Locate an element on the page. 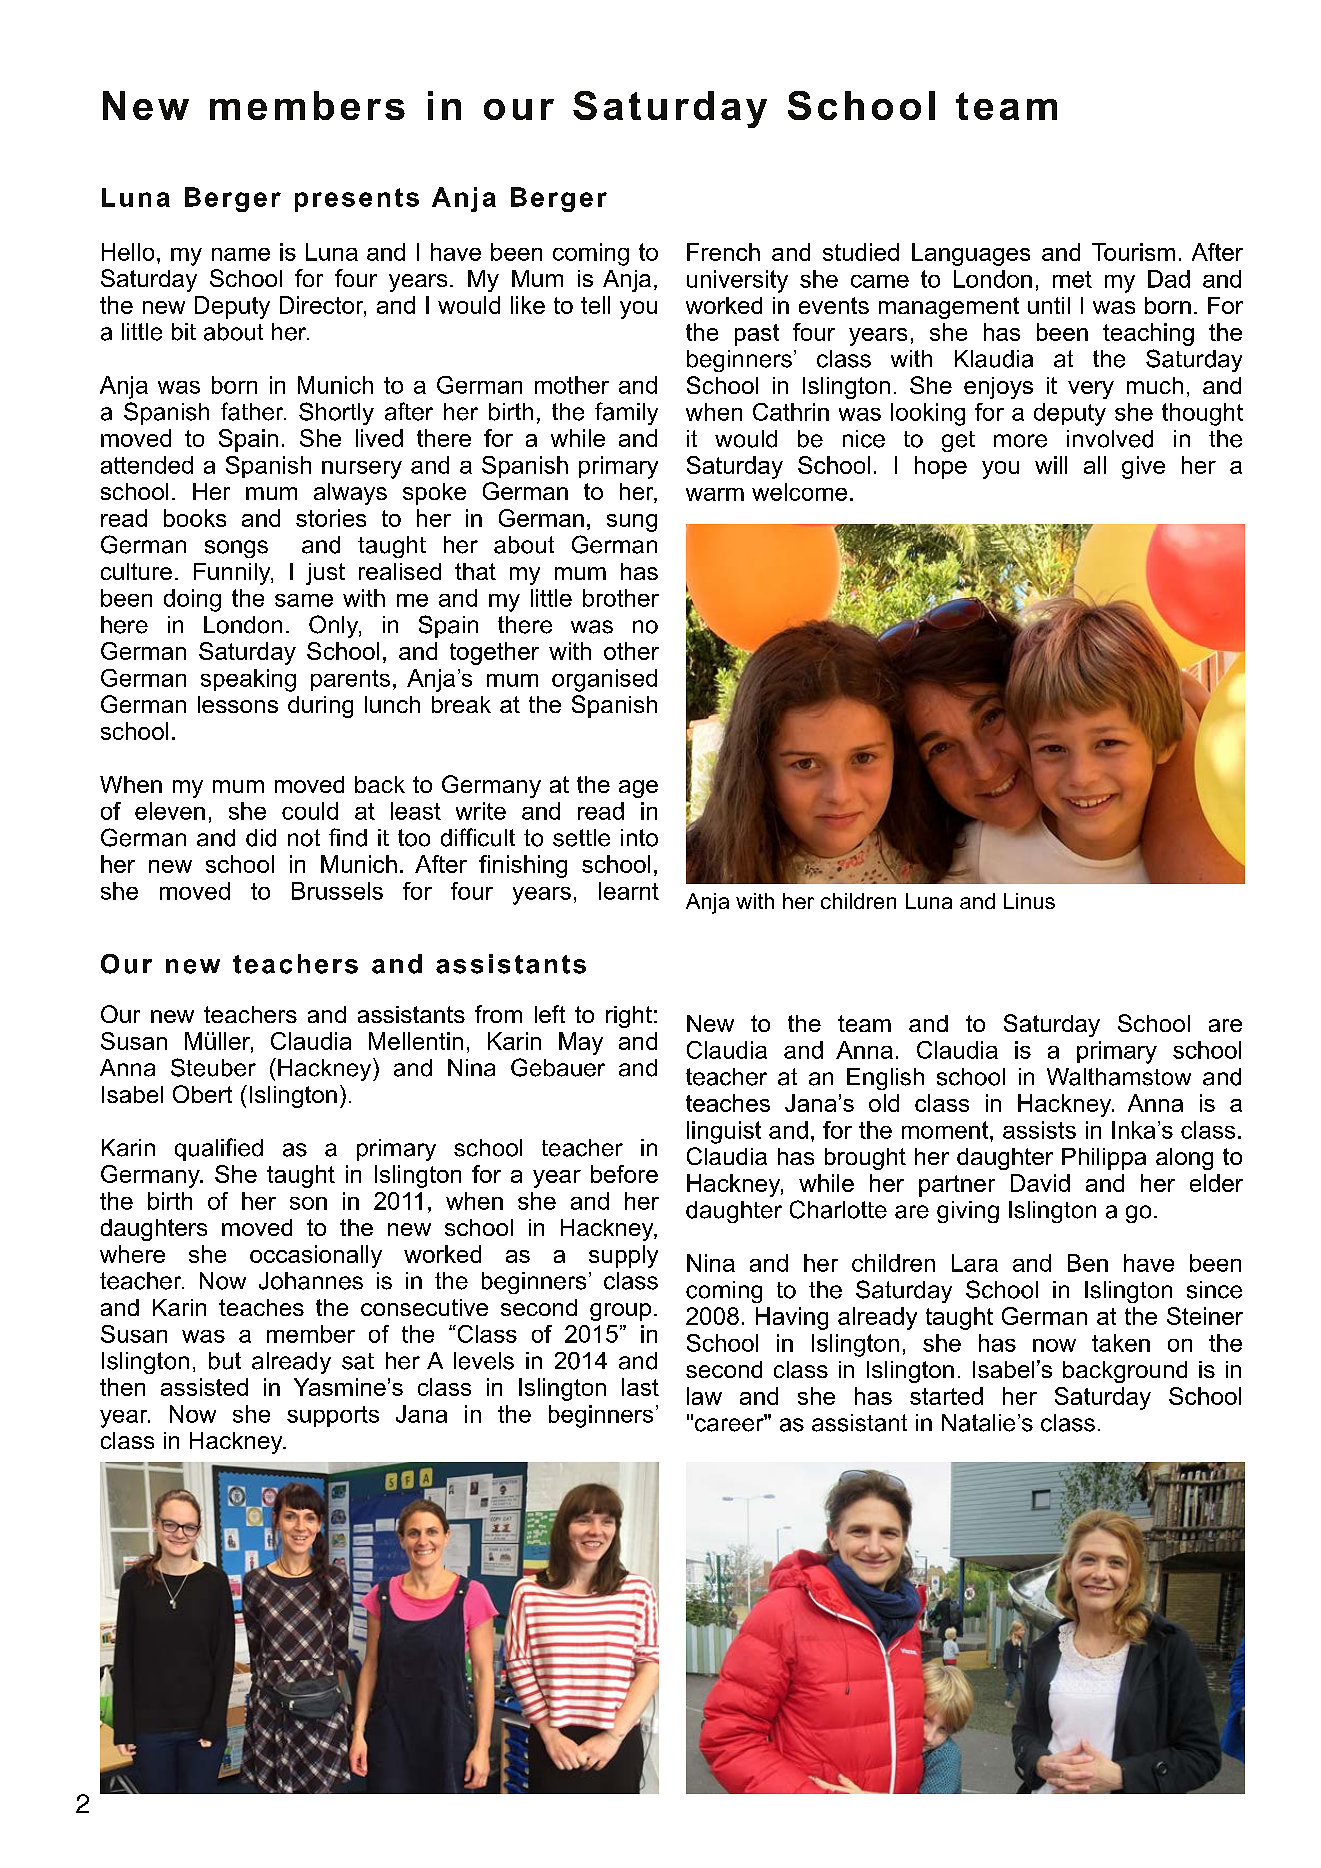  met is located at coordinates (1072, 279).
